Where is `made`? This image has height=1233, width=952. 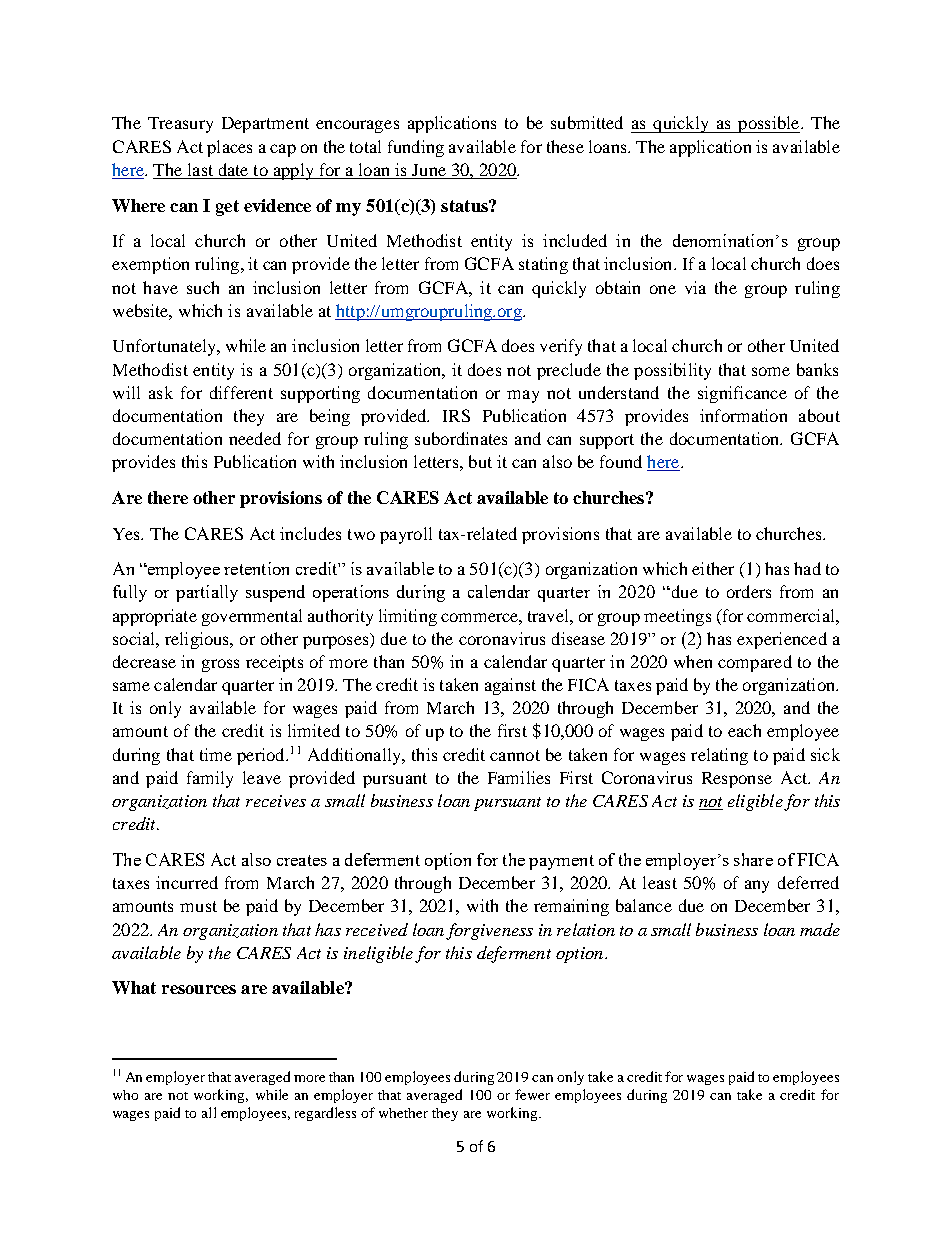
made is located at coordinates (820, 929).
